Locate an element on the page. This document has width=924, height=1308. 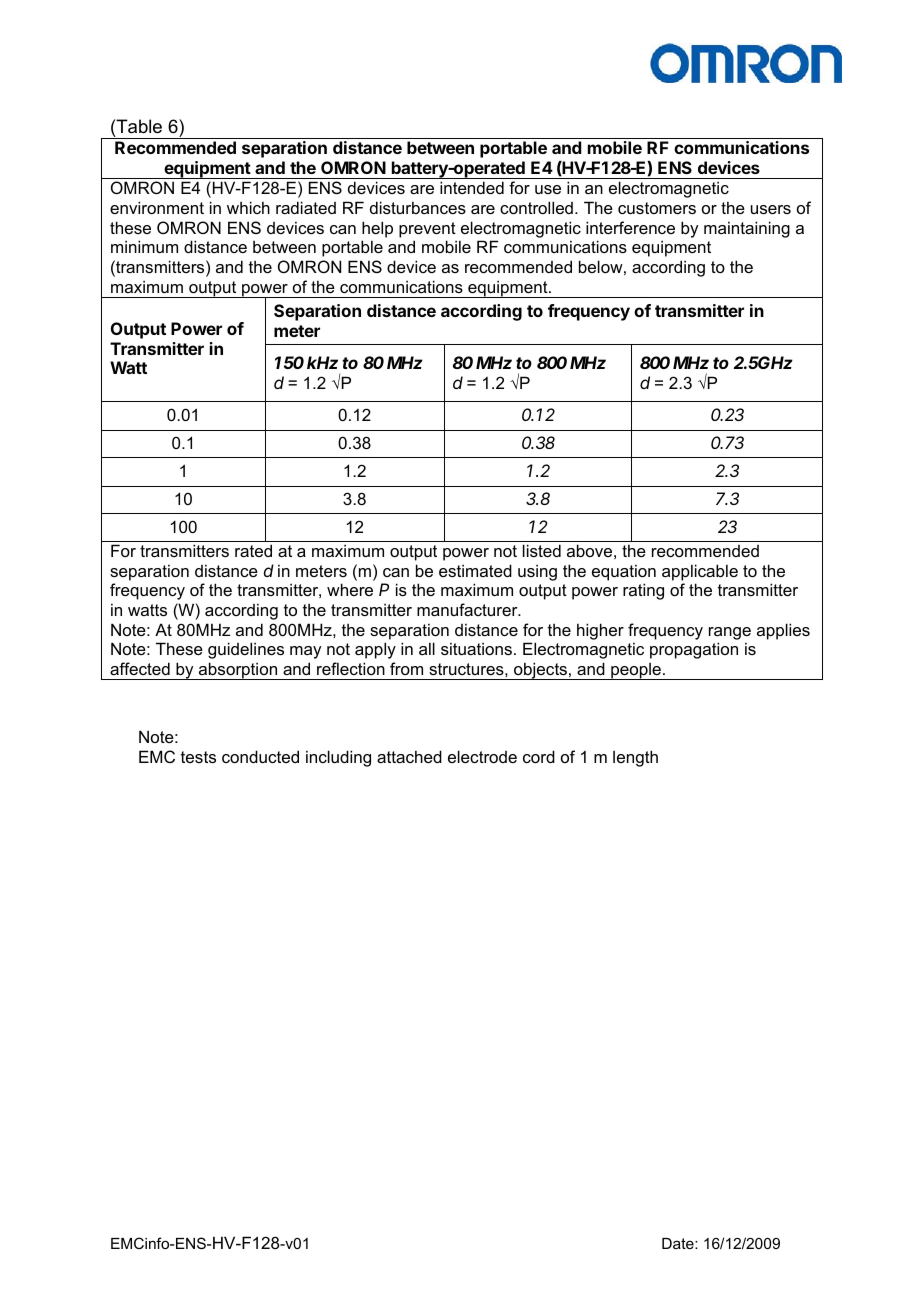
guidelines is located at coordinates (246, 650).
